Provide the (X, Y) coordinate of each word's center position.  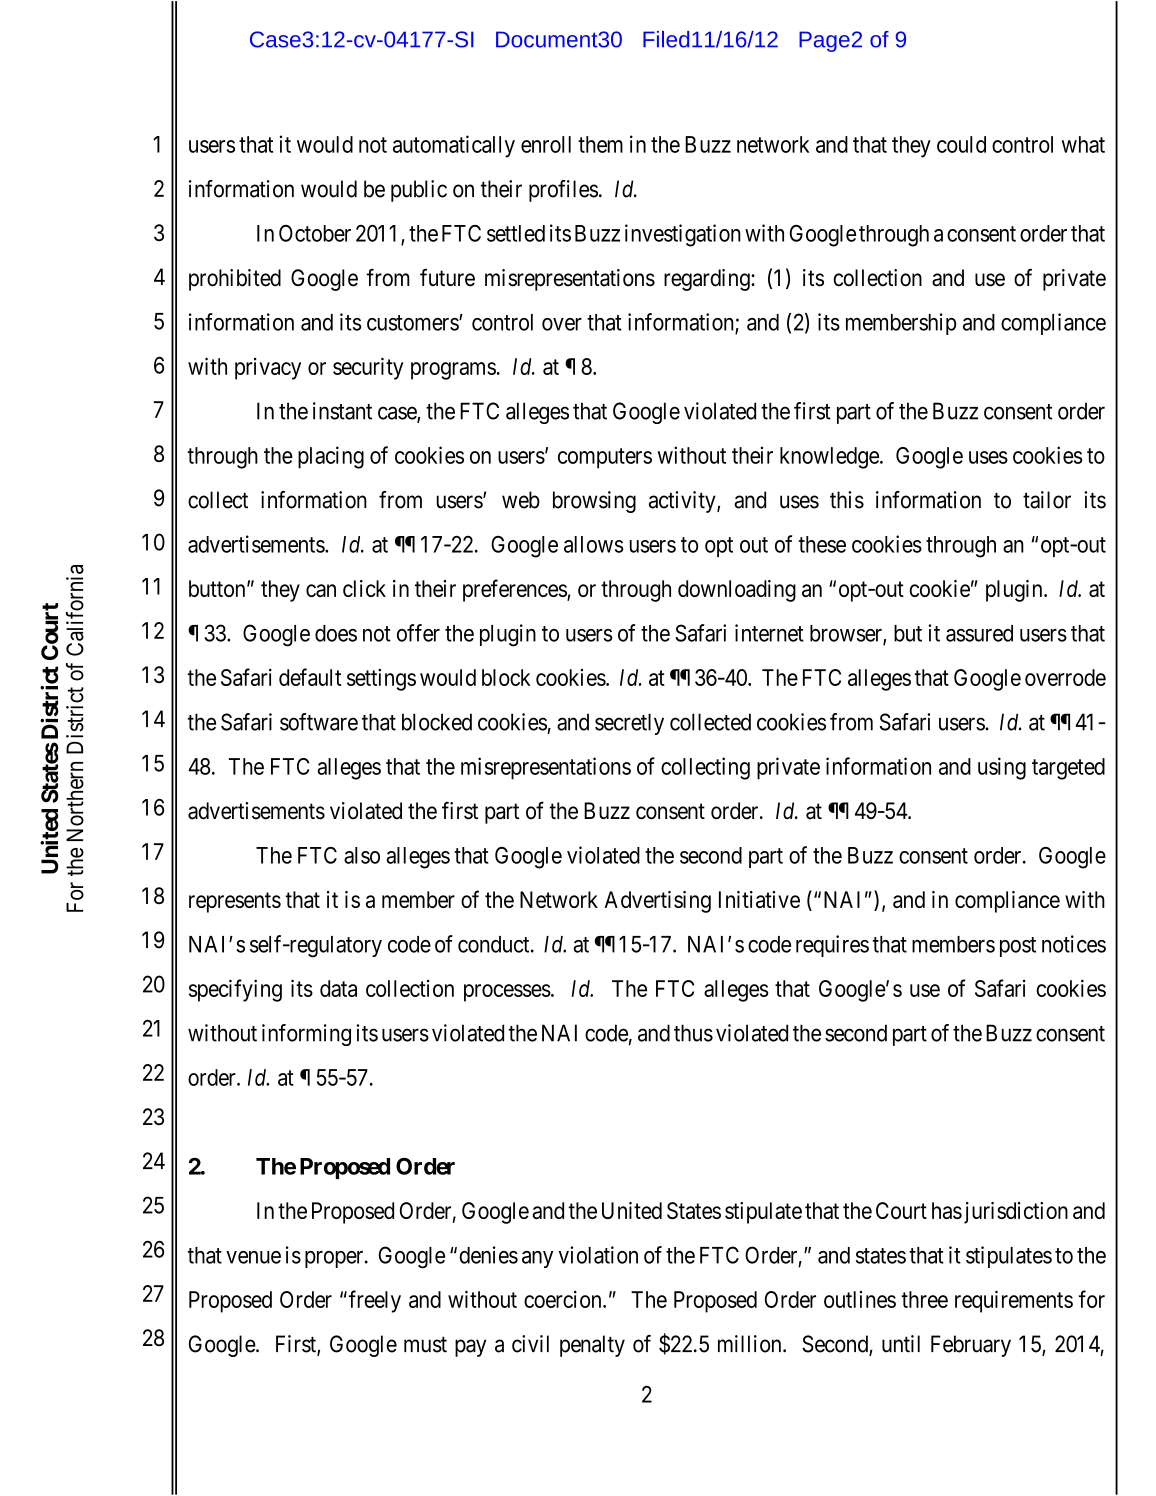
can (321, 590)
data (338, 988)
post (1018, 947)
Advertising (657, 902)
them (600, 144)
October (315, 233)
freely (375, 1301)
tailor (1047, 500)
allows (594, 544)
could (961, 144)
